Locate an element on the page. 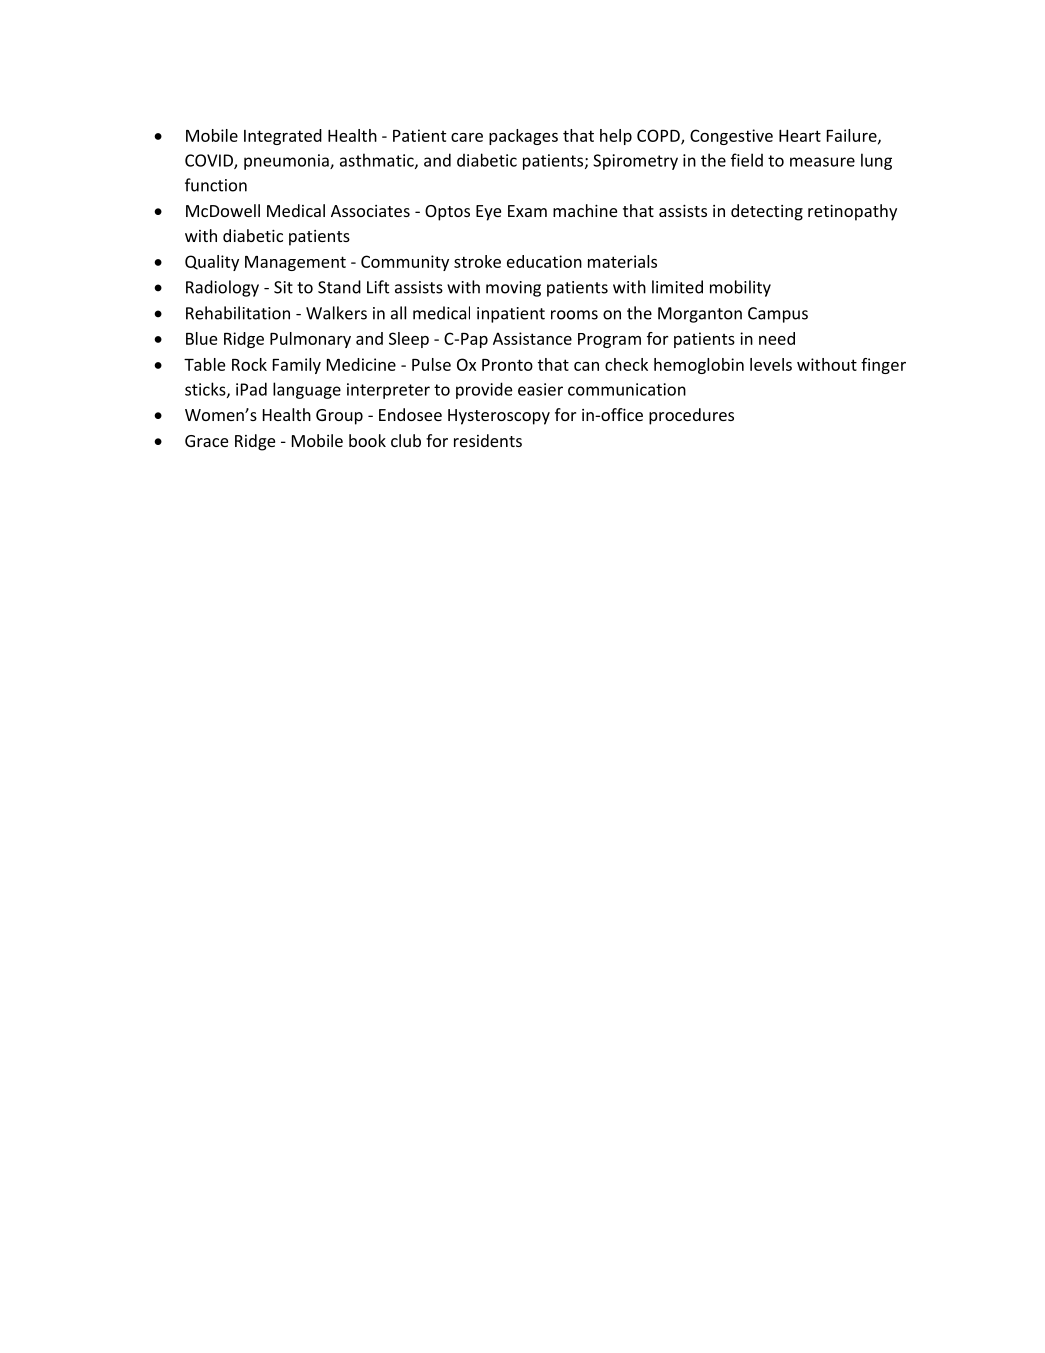 The image size is (1045, 1353). packages is located at coordinates (523, 137).
